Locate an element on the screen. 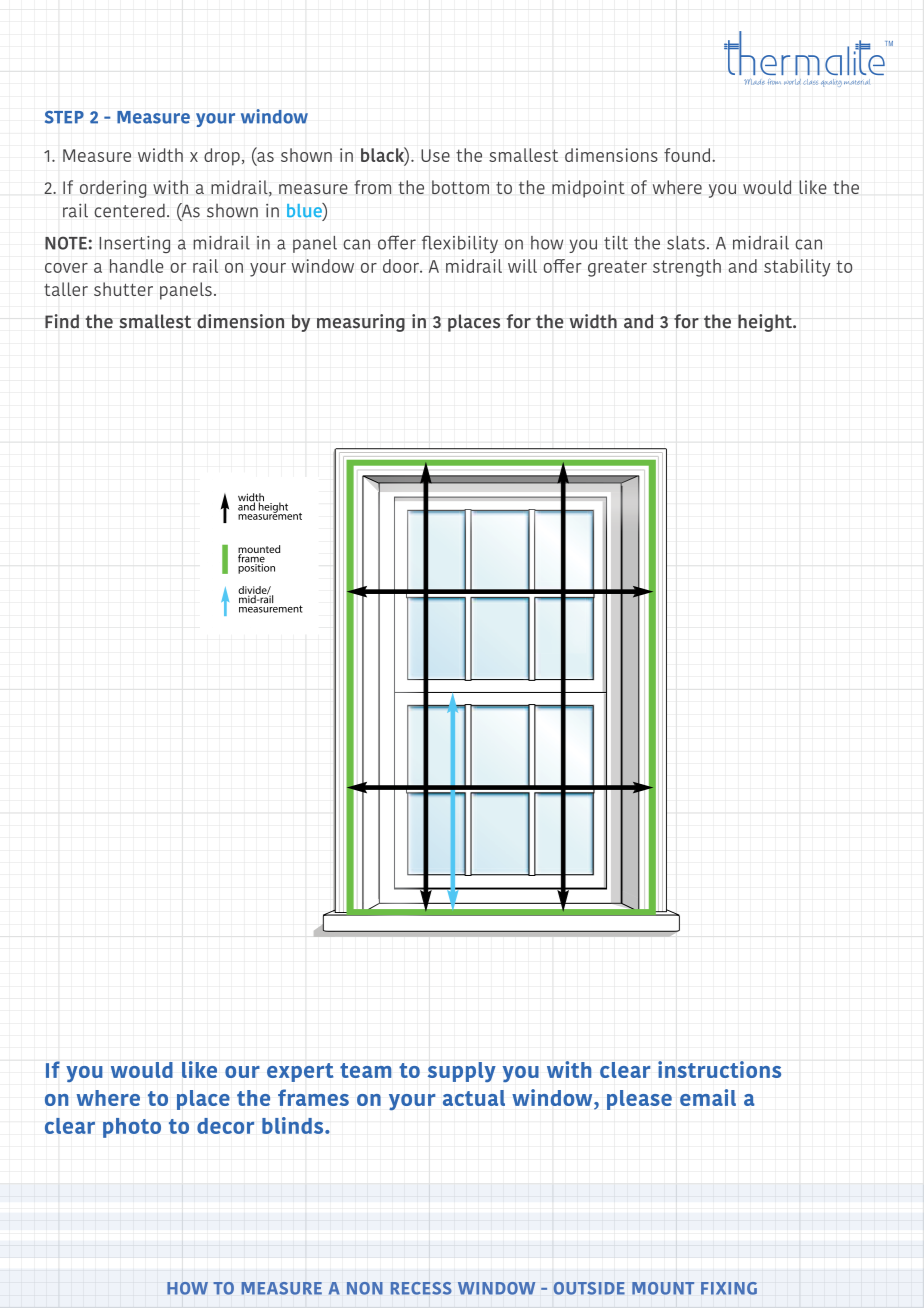 This screenshot has width=924, height=1308. expert is located at coordinates (300, 1072).
